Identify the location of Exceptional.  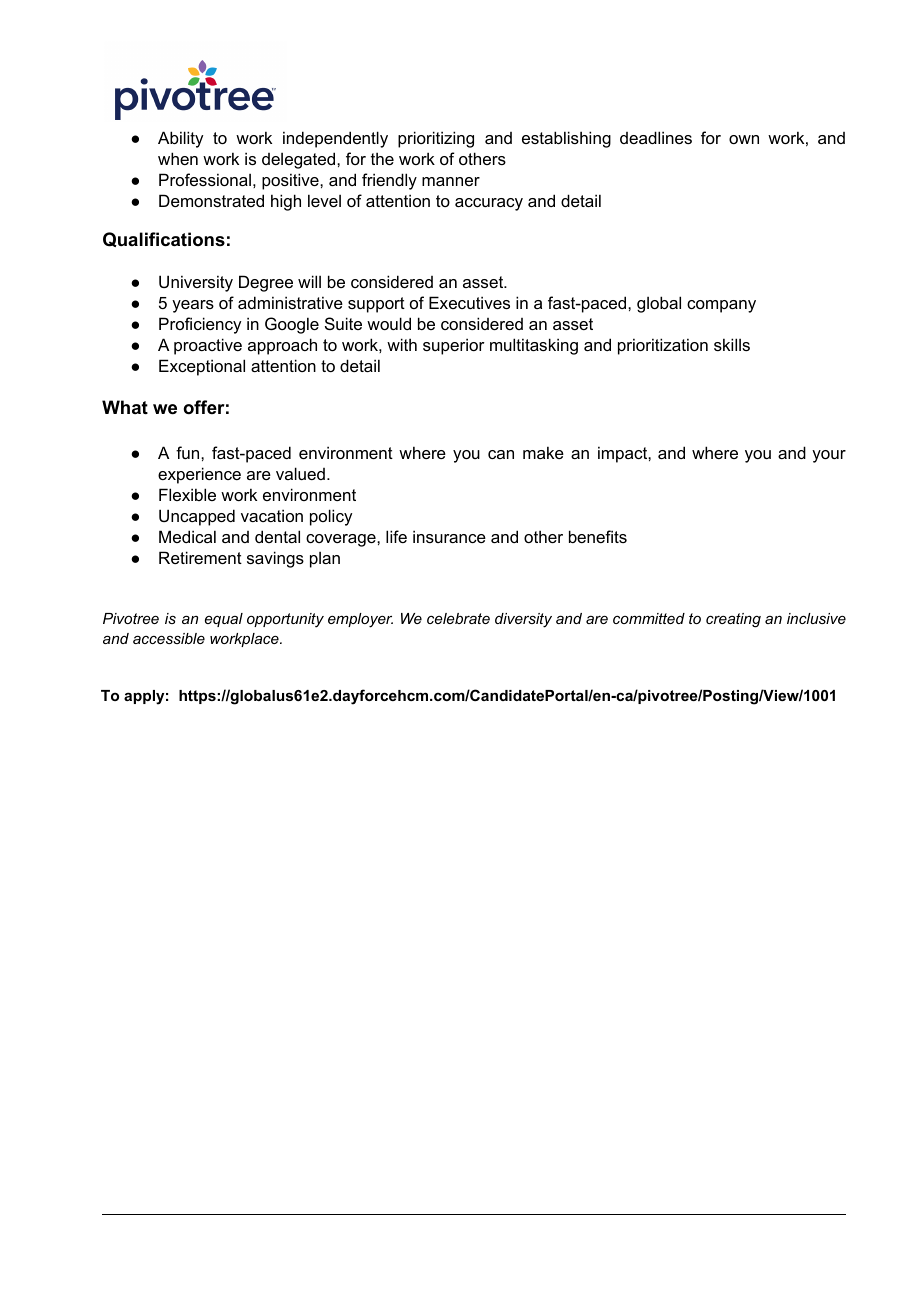
(202, 367).
